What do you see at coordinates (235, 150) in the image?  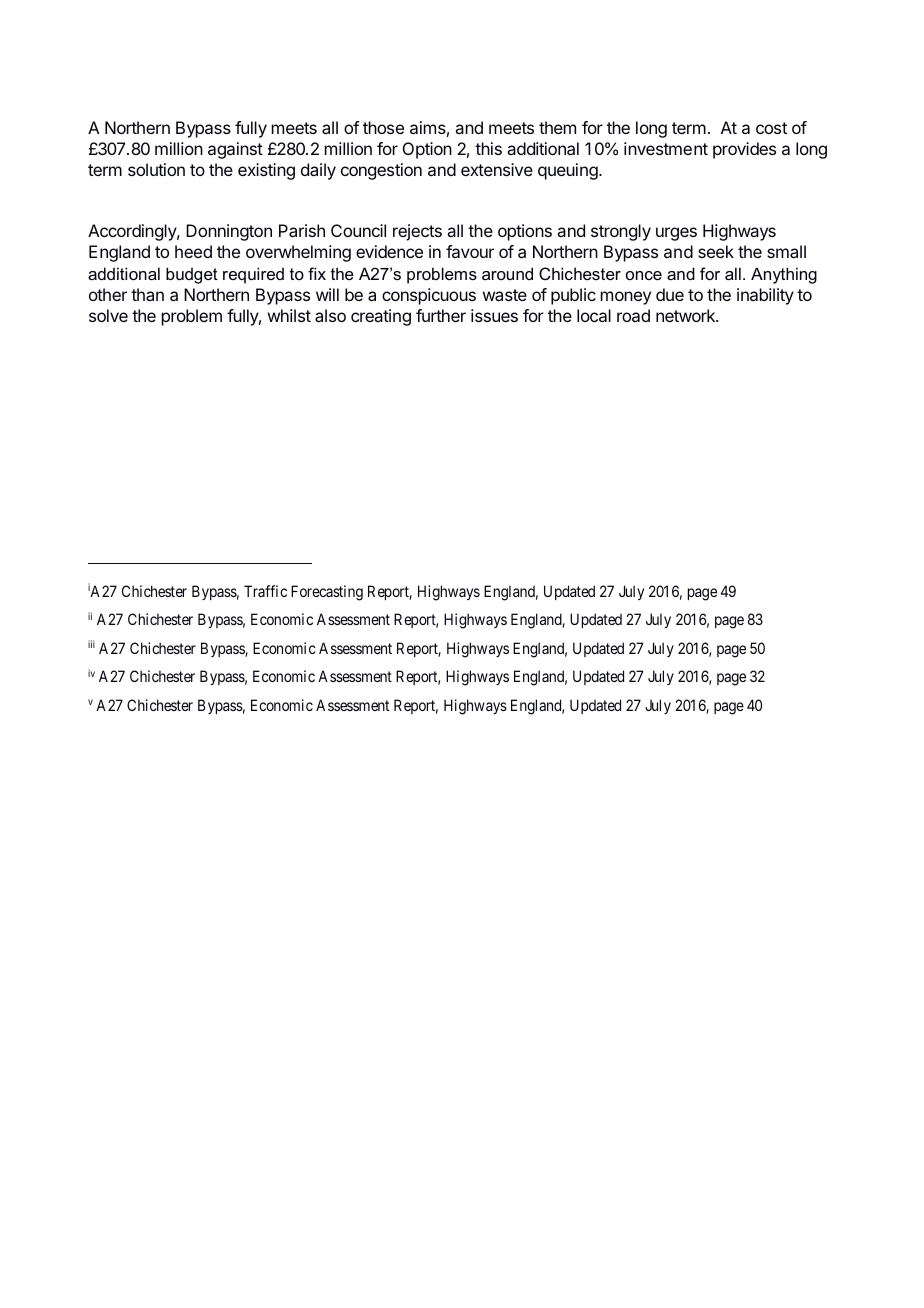 I see `against` at bounding box center [235, 150].
